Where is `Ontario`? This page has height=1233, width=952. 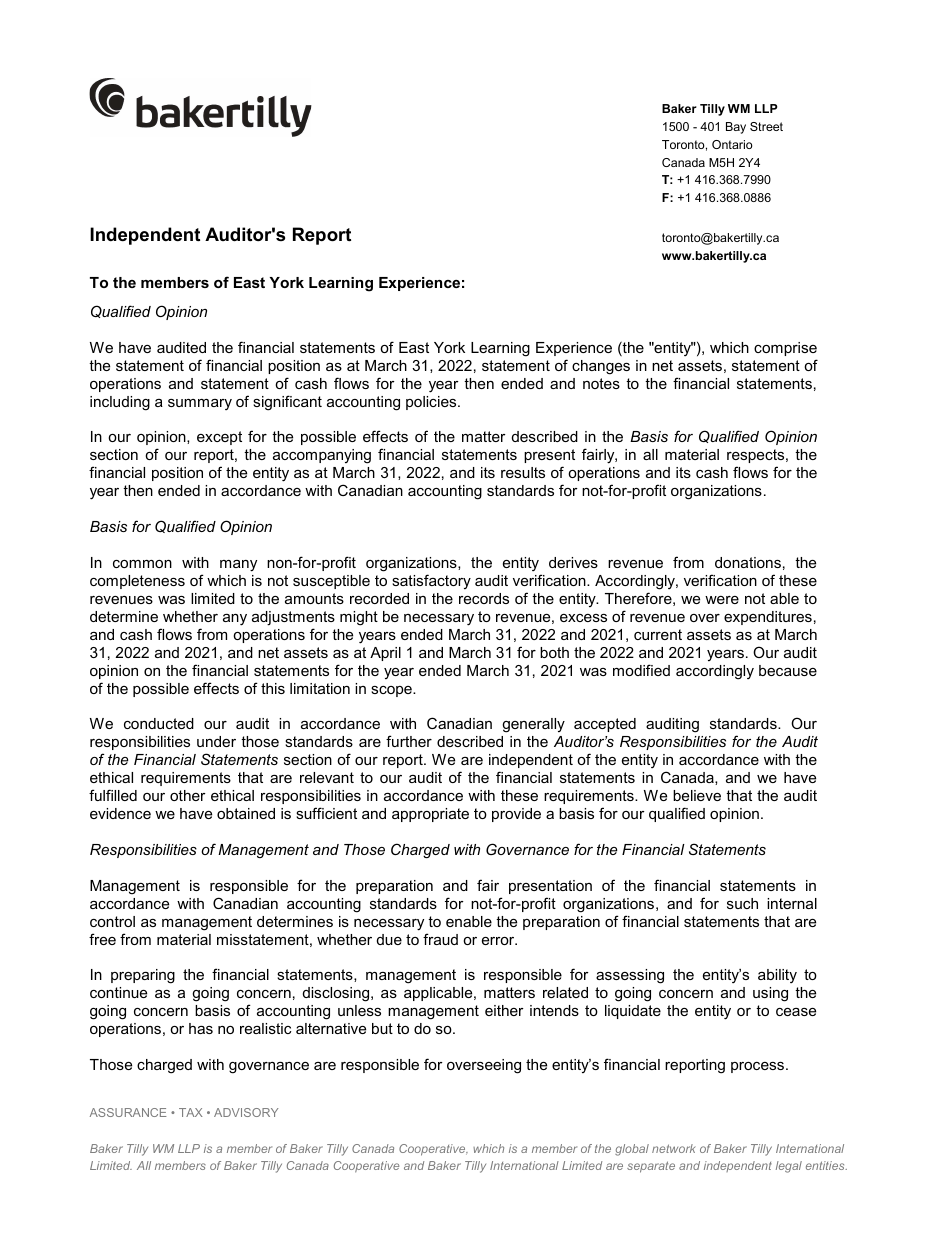
Ontario is located at coordinates (732, 144).
